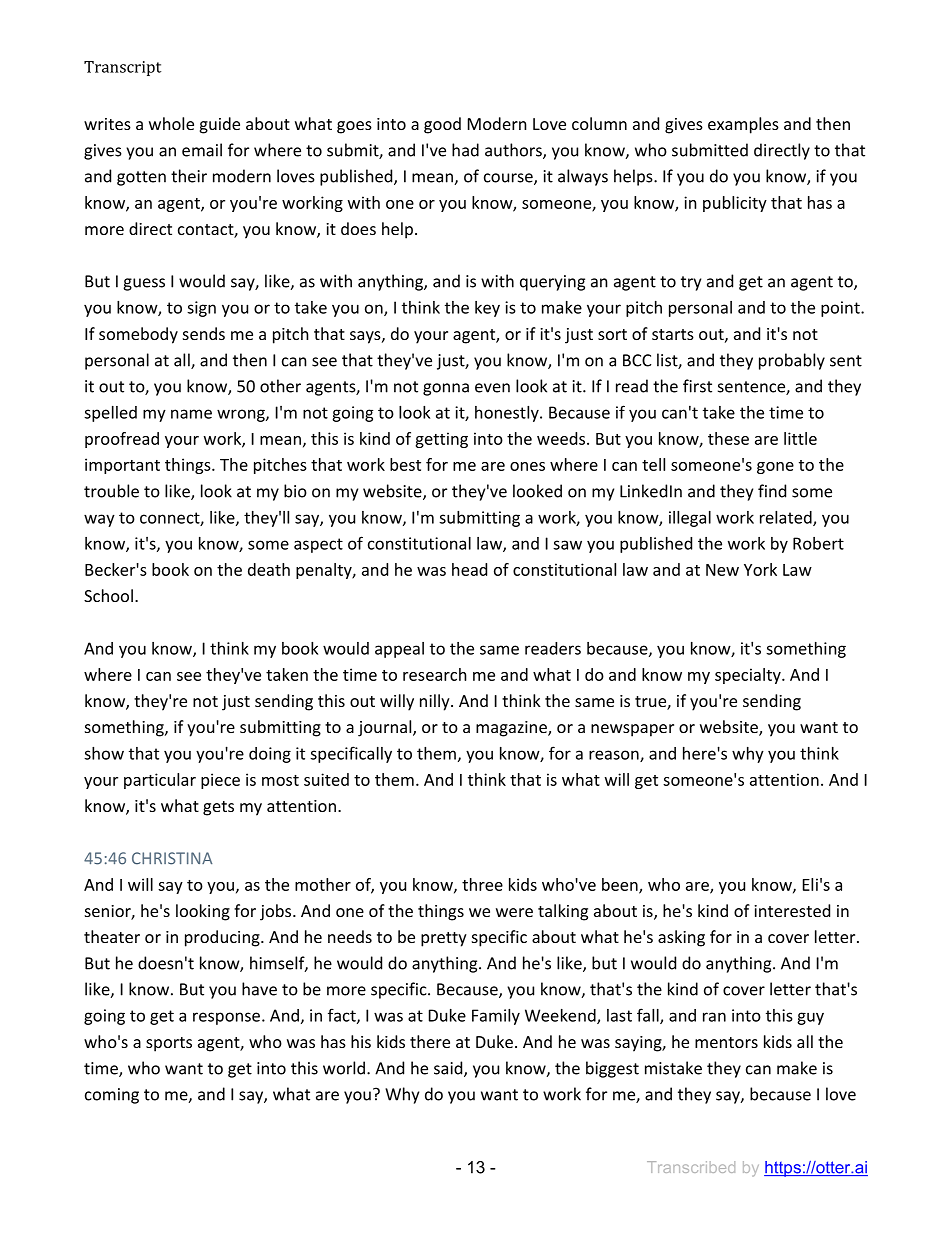 This screenshot has width=952, height=1233. Describe the element at coordinates (112, 1096) in the screenshot. I see `coming` at that location.
